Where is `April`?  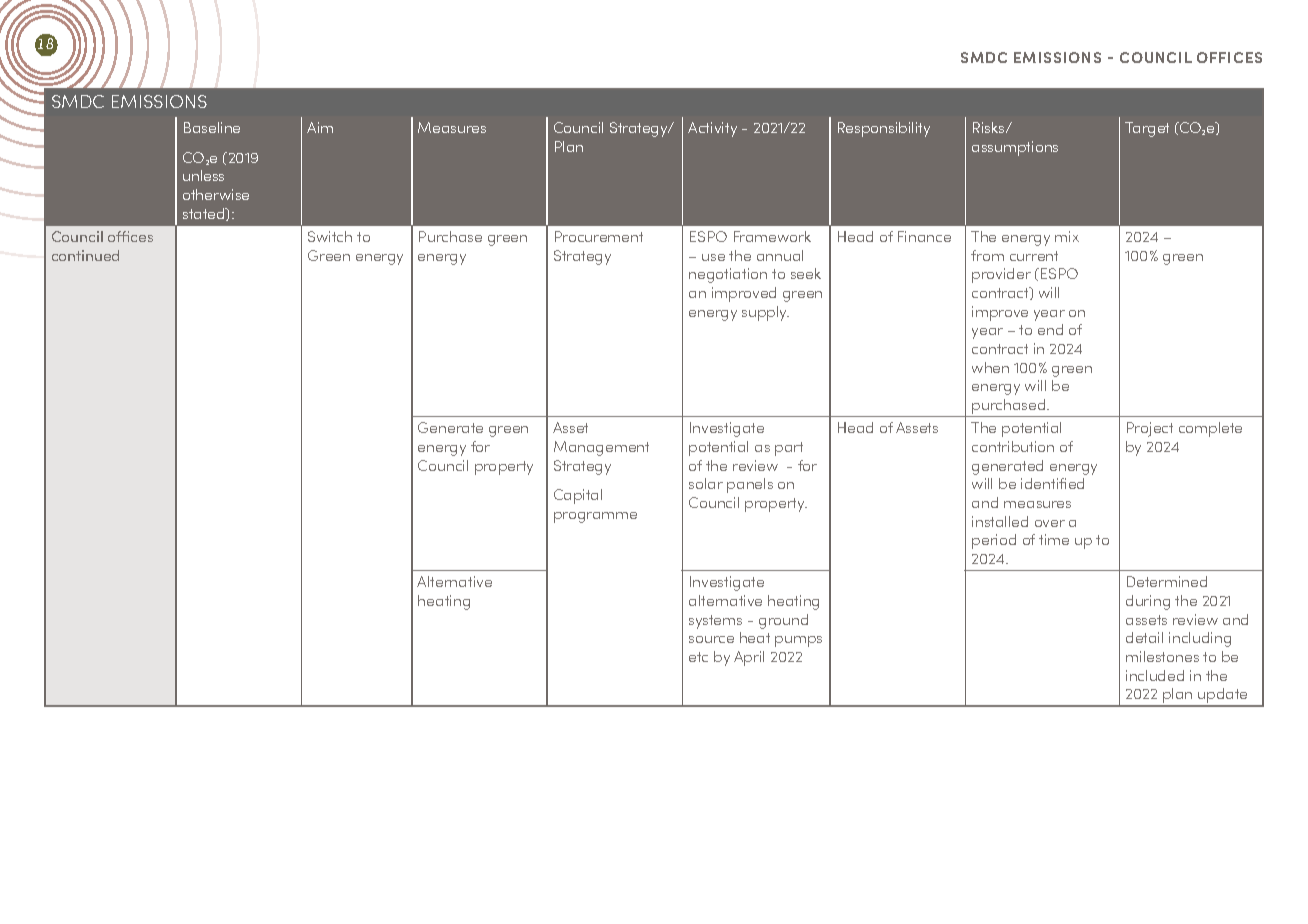
April is located at coordinates (749, 658).
